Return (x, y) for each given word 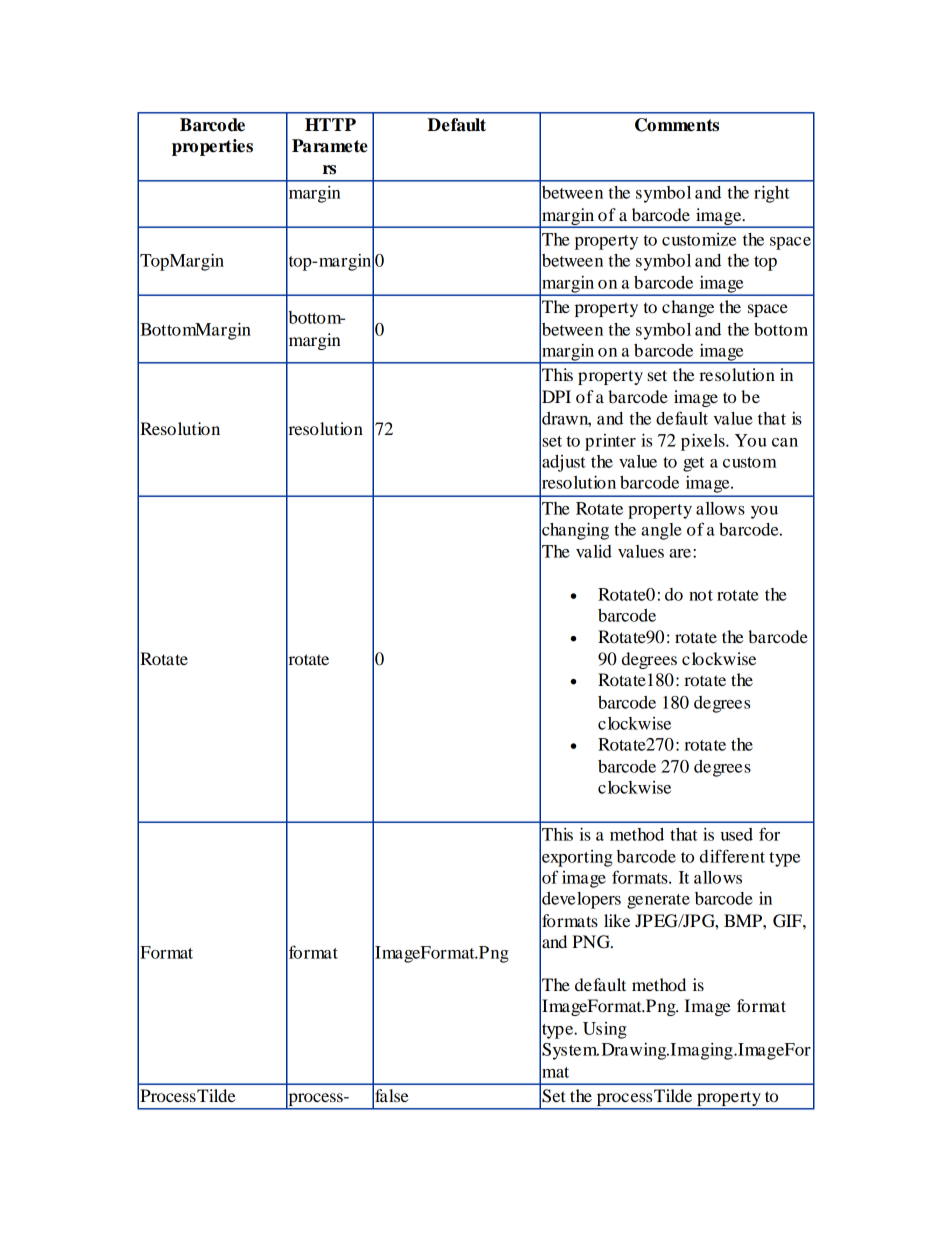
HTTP (330, 124)
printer (610, 442)
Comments (677, 125)
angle (661, 531)
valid (594, 551)
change (688, 308)
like (617, 920)
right (772, 194)
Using (605, 1030)
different (732, 856)
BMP (744, 920)
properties (212, 147)
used (737, 834)
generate (658, 901)
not (701, 595)
